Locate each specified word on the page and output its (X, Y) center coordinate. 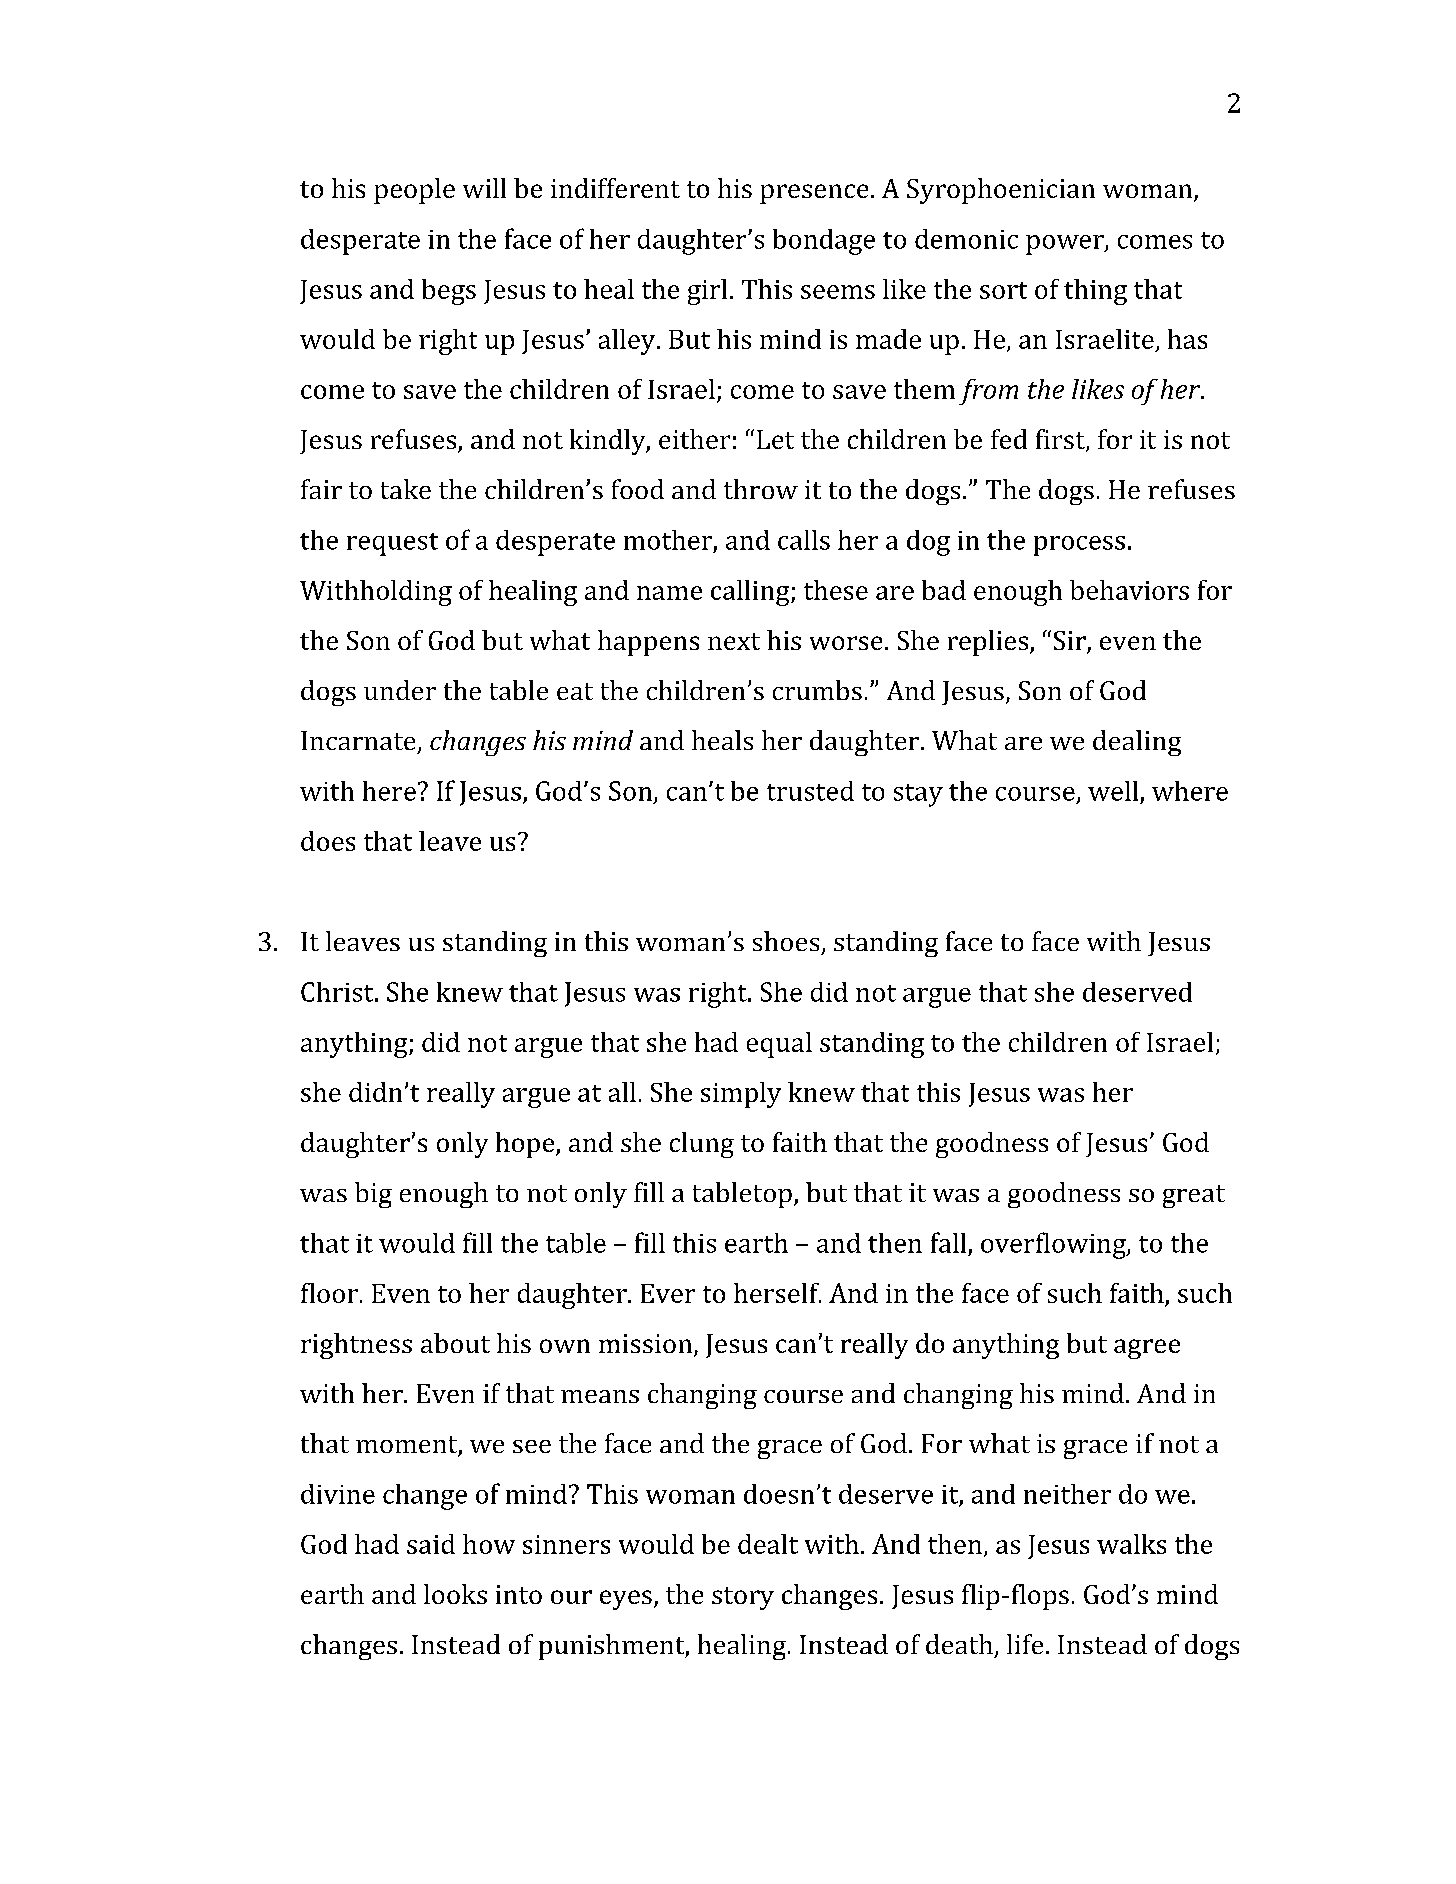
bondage (824, 242)
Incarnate (358, 740)
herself (777, 1293)
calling (751, 593)
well (1113, 791)
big (373, 1195)
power (1066, 245)
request (392, 544)
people (414, 191)
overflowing (1054, 1245)
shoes (786, 941)
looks (455, 1594)
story (743, 1598)
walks (1131, 1544)
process (1079, 546)
